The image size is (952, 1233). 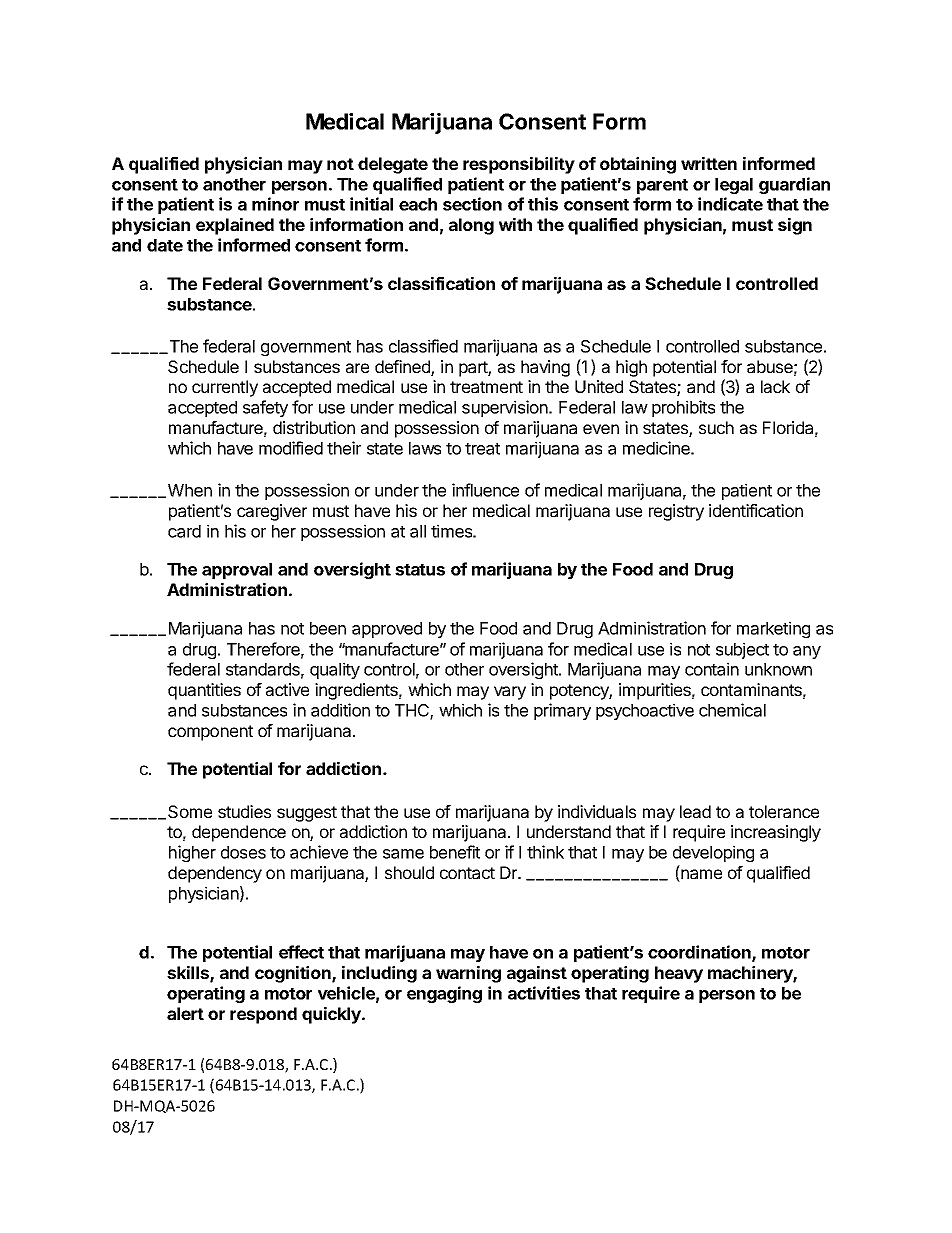 I want to click on section, so click(x=472, y=204).
